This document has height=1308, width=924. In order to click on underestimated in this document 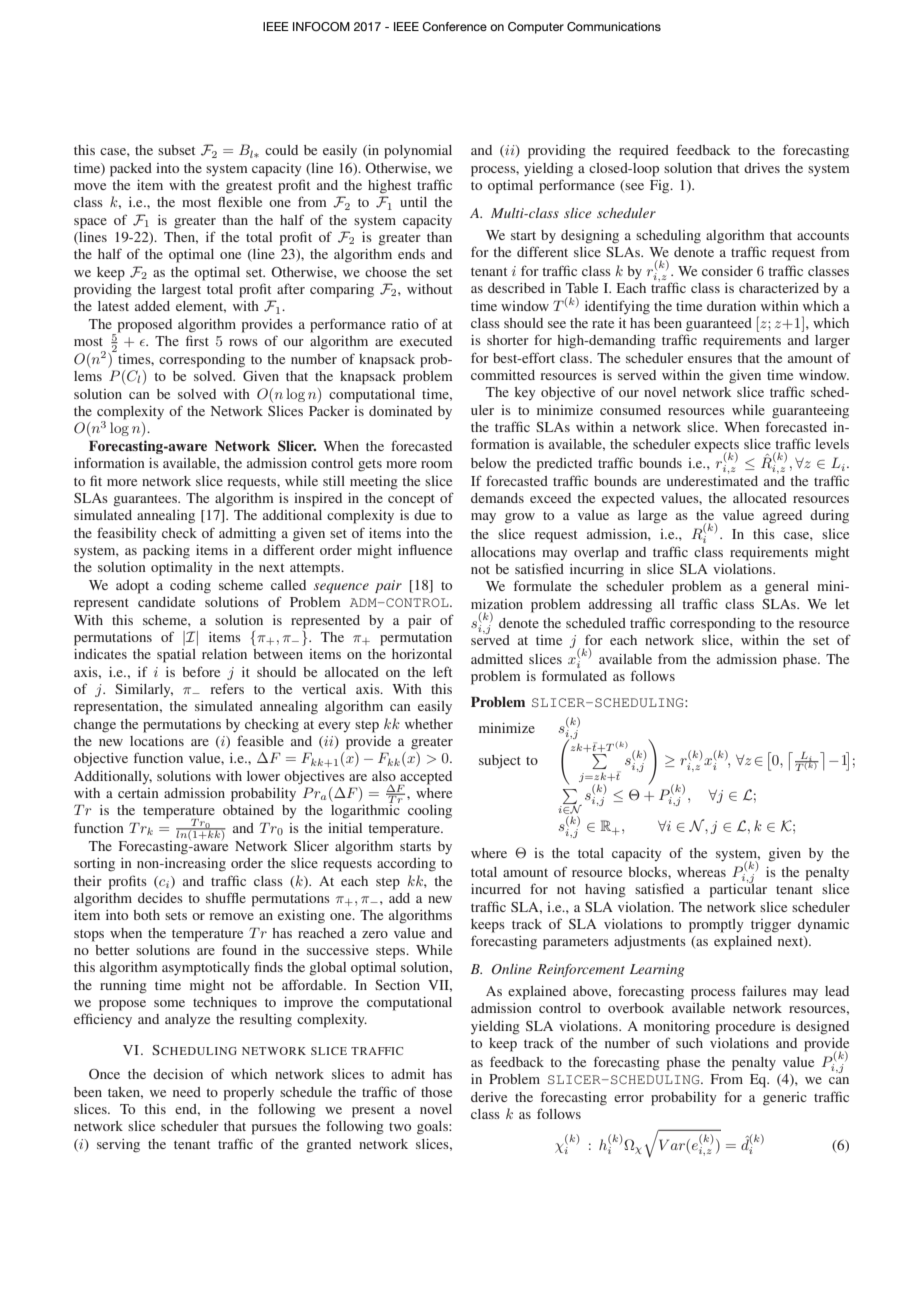, I will do `click(712, 479)`.
